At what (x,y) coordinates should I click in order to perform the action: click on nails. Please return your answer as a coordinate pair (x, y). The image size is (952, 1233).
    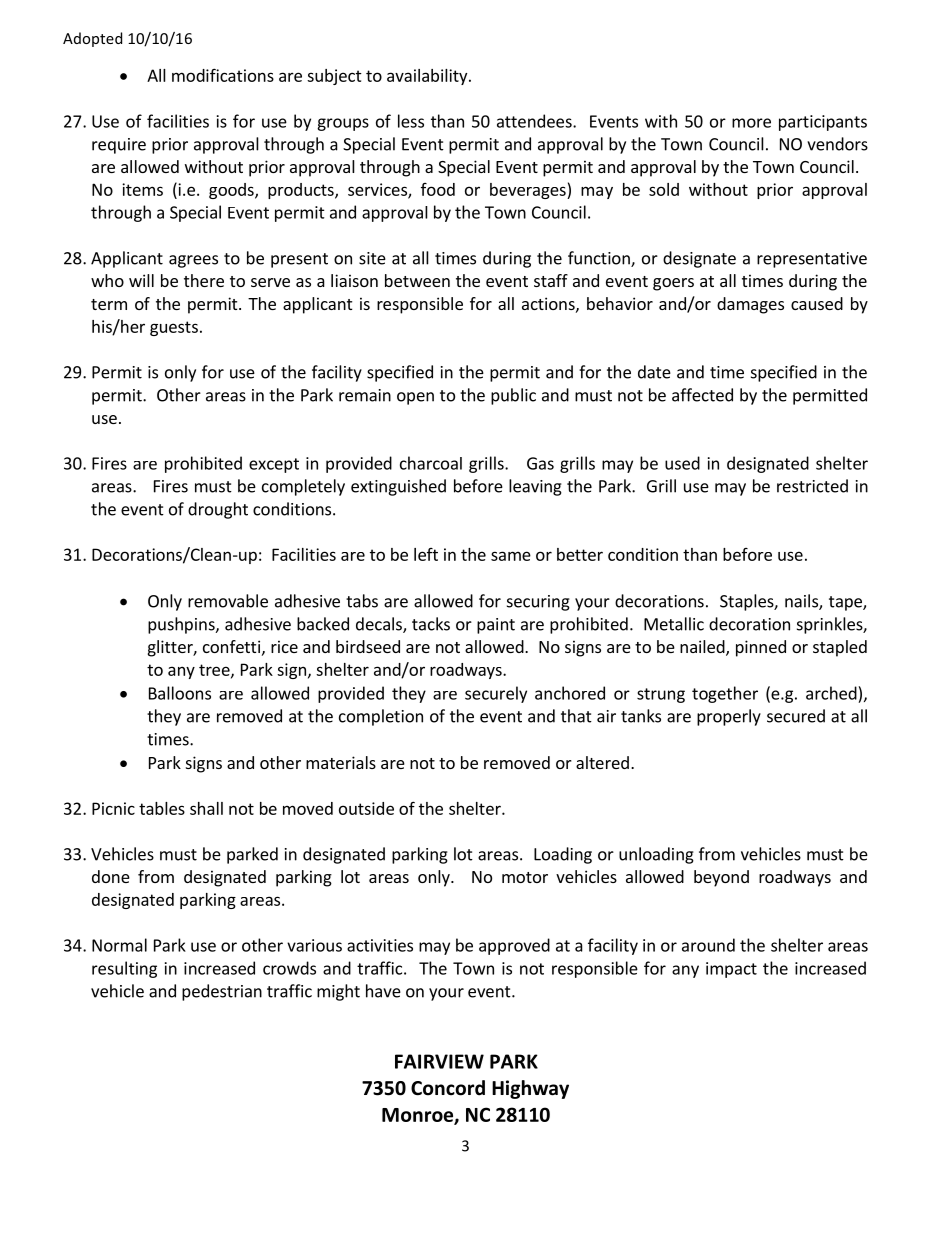
    Looking at the image, I should click on (802, 602).
